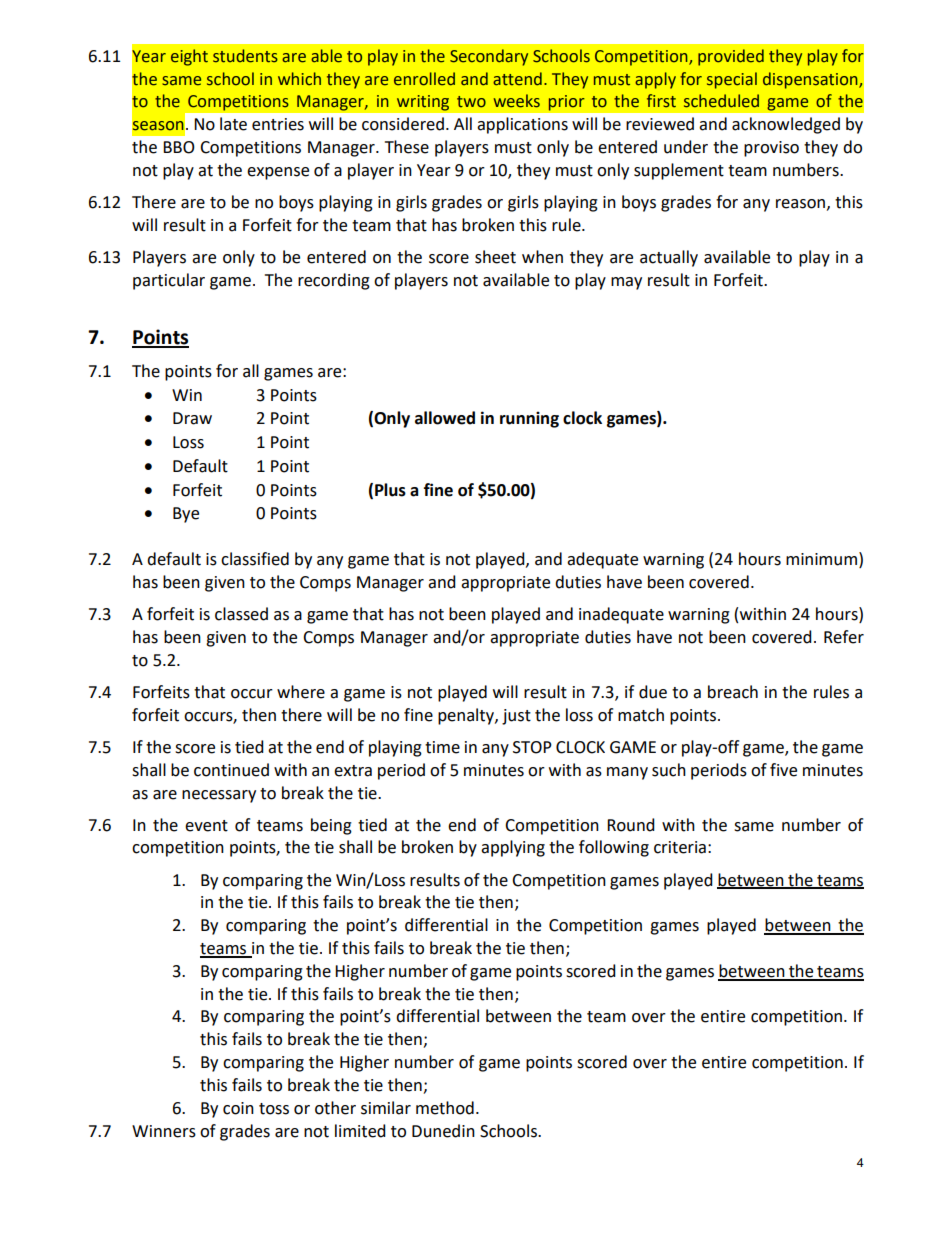 This screenshot has width=952, height=1233. Describe the element at coordinates (445, 1108) in the screenshot. I see `method` at that location.
